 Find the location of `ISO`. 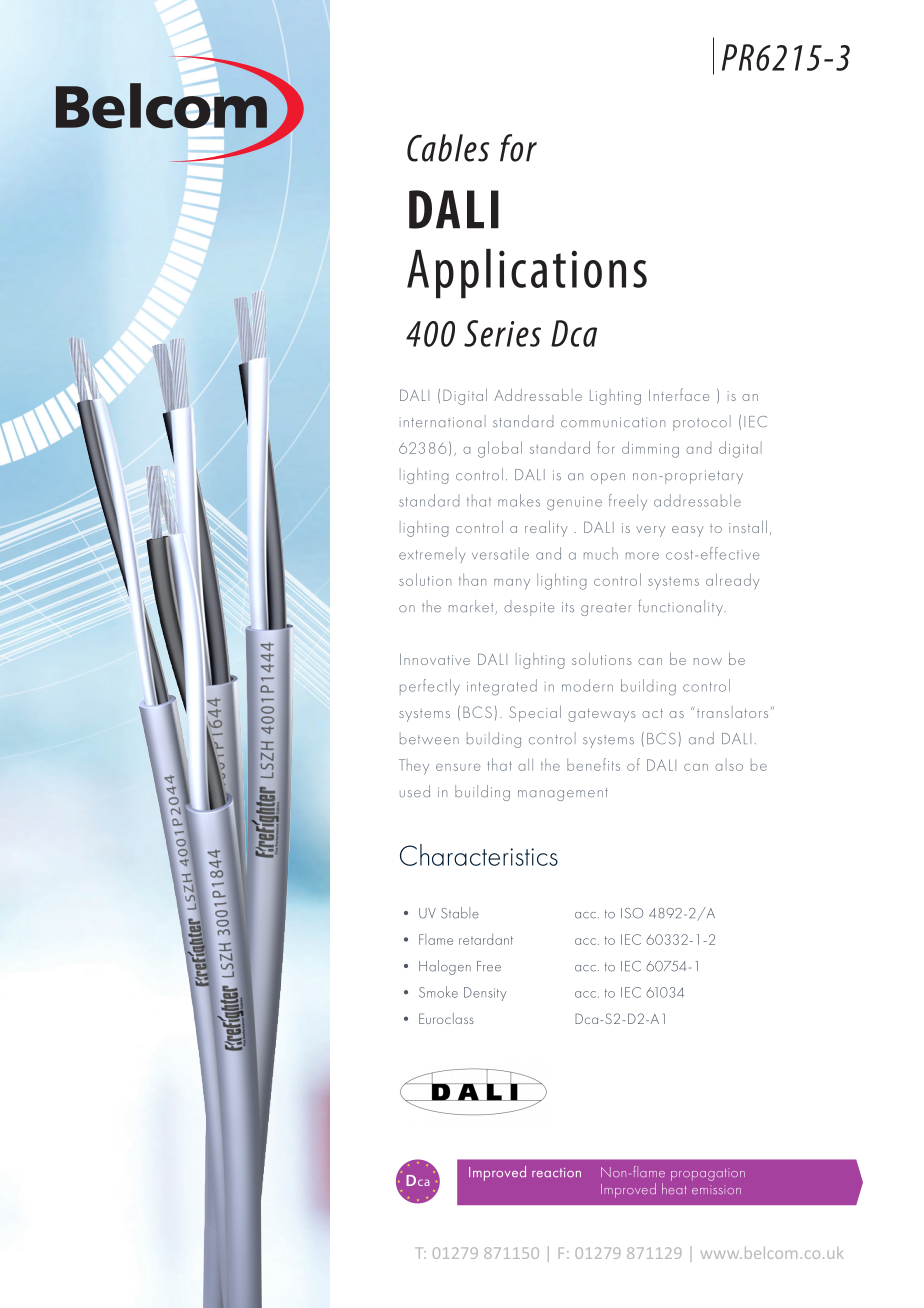

ISO is located at coordinates (632, 913).
